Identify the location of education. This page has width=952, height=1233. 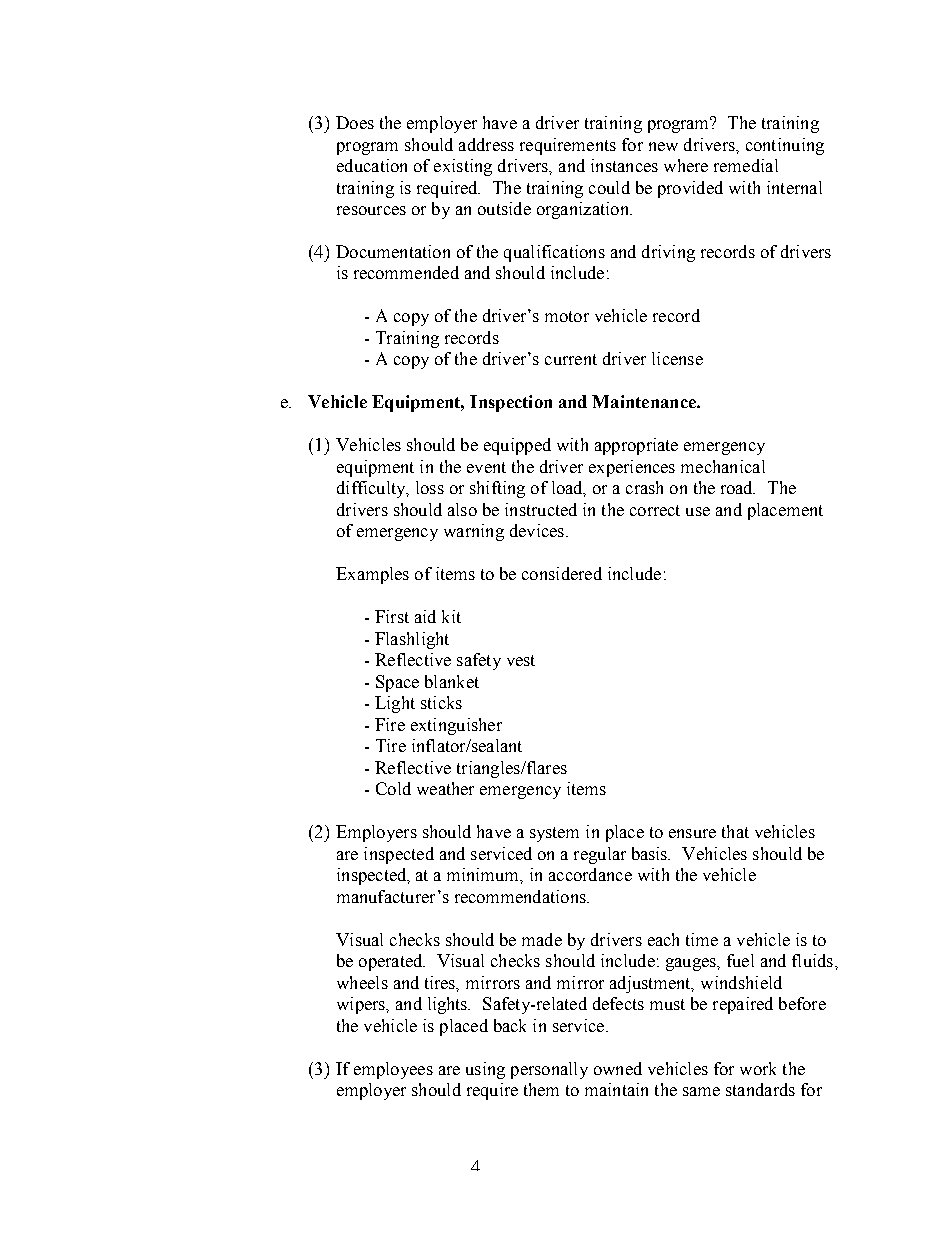
(372, 165).
